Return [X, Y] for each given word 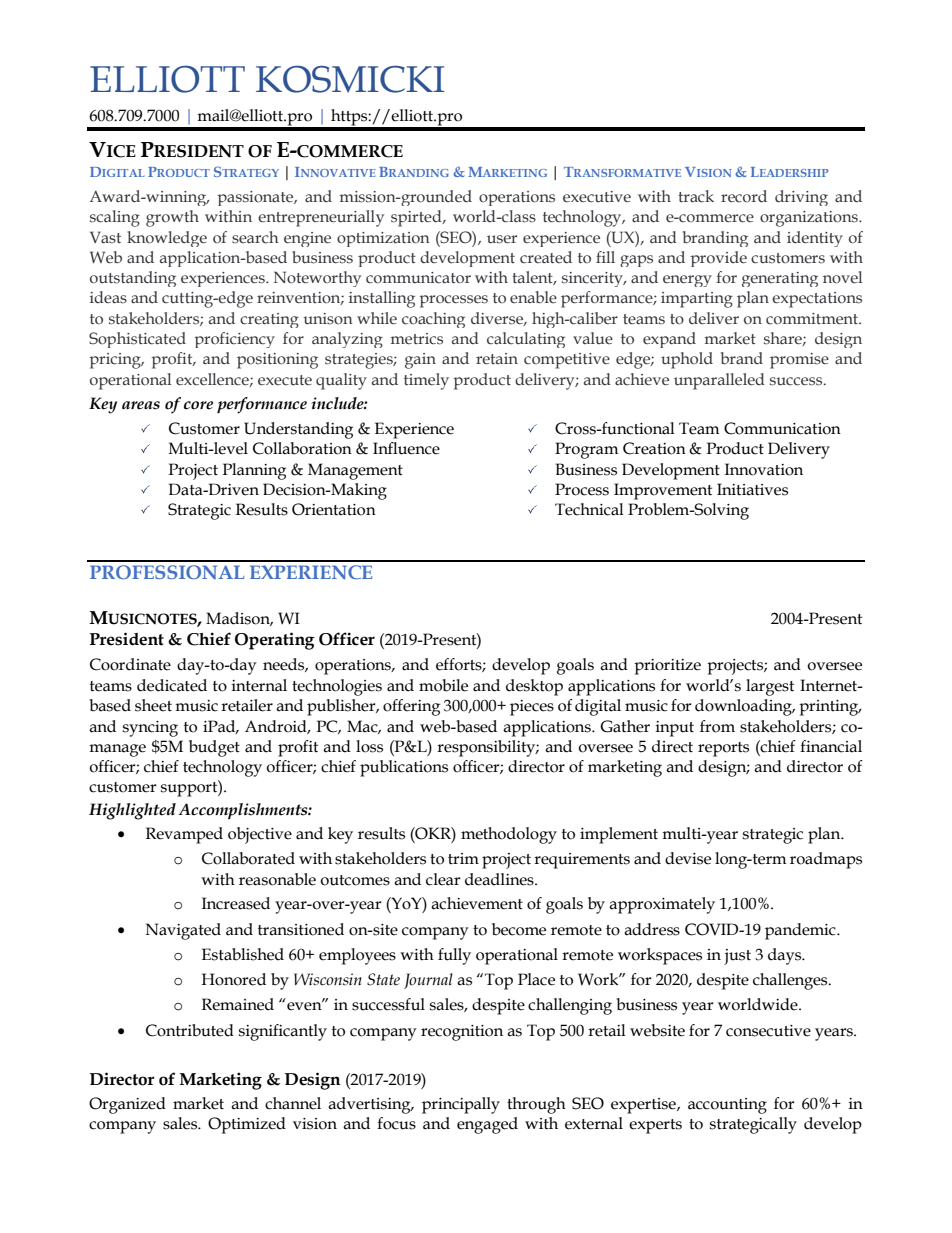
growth [172, 218]
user [502, 239]
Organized [127, 1105]
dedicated [172, 685]
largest [770, 687]
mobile [443, 685]
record [744, 196]
